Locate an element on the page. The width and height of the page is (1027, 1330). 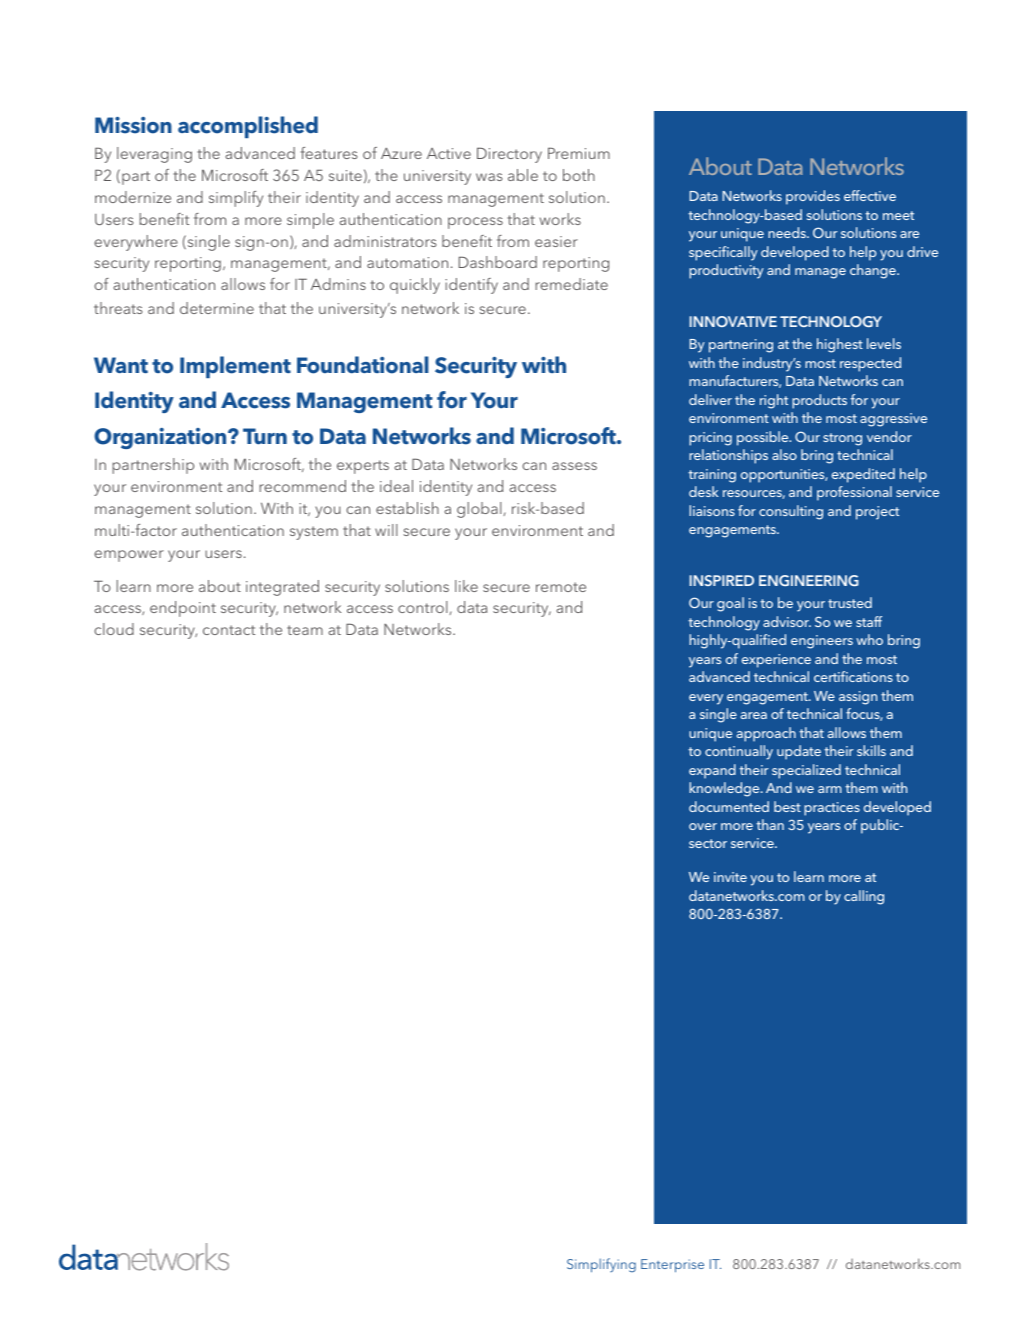
contact is located at coordinates (229, 630).
